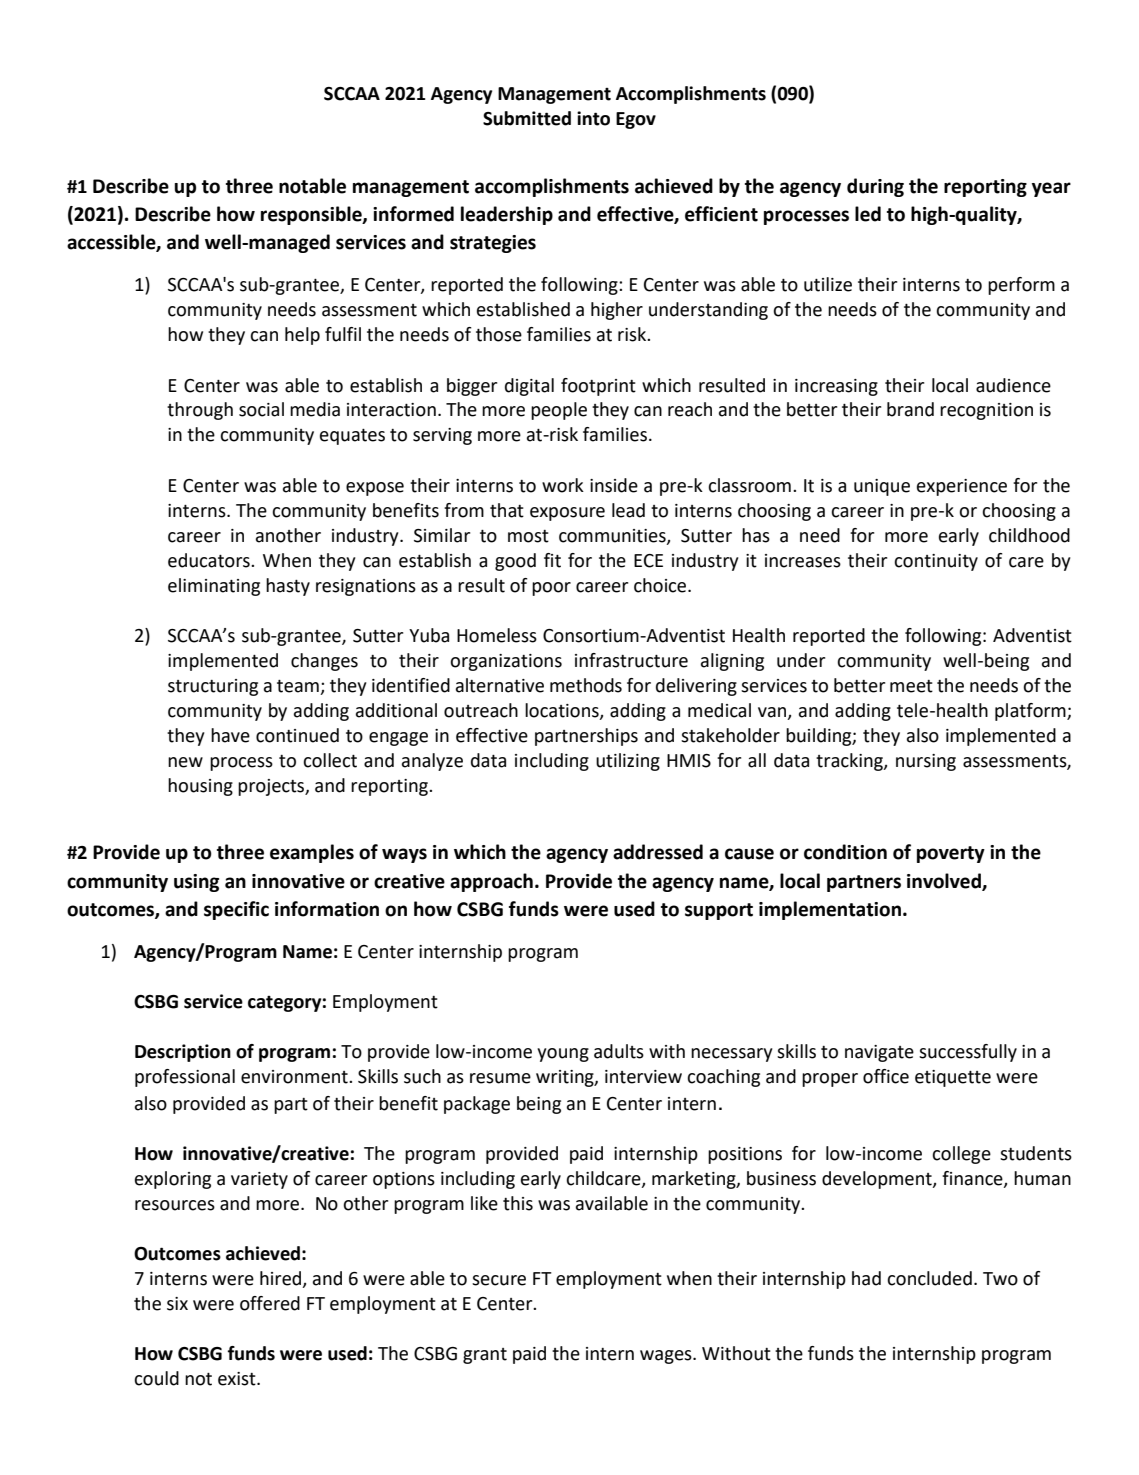 The width and height of the document is (1139, 1475). Describe the element at coordinates (614, 485) in the document. I see `inside` at that location.
